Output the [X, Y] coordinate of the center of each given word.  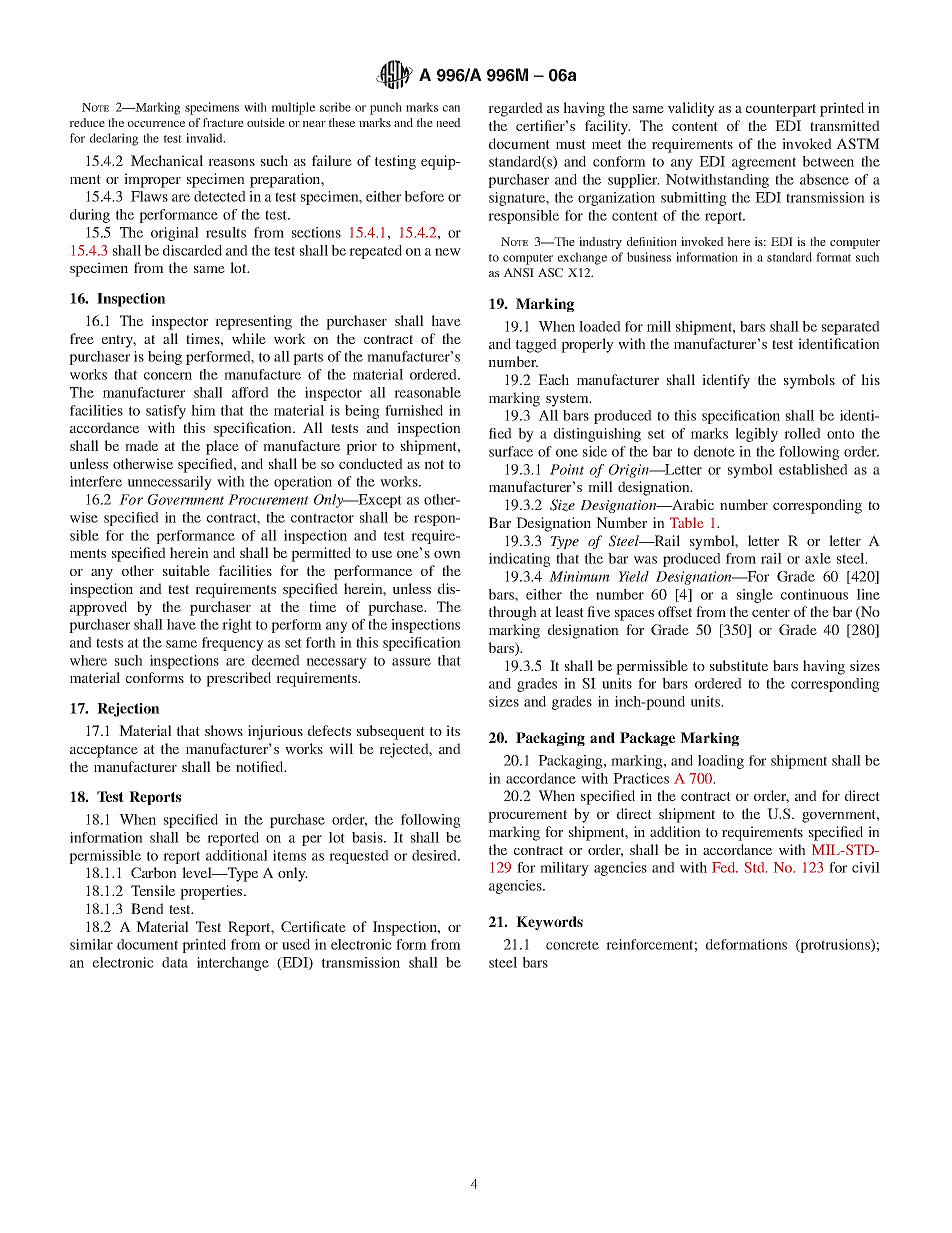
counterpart [781, 110]
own [447, 554]
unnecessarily [170, 483]
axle [818, 558]
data [175, 962]
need [448, 122]
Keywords [549, 923]
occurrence [156, 124]
